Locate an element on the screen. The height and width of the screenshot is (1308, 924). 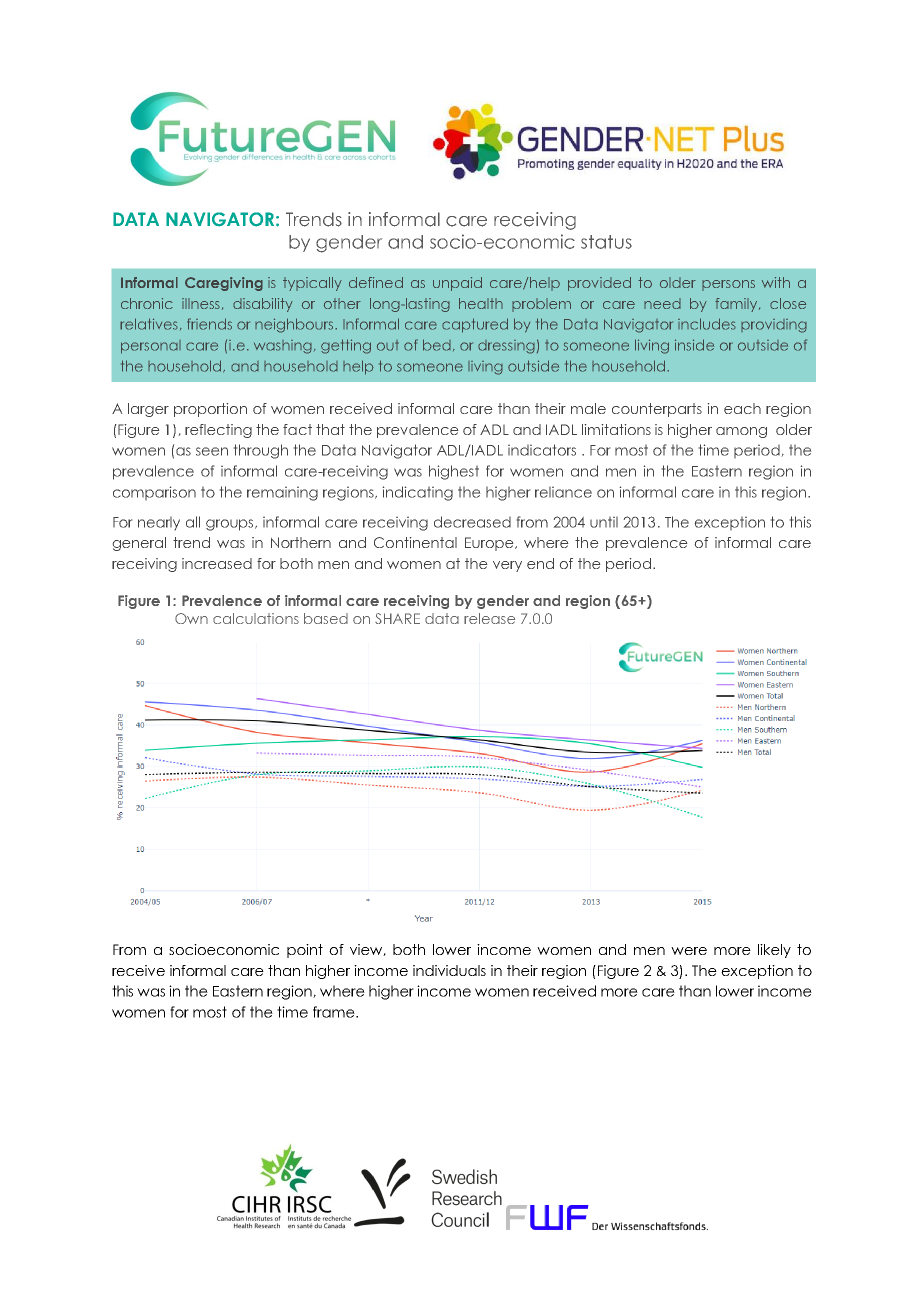
Own is located at coordinates (191, 618).
